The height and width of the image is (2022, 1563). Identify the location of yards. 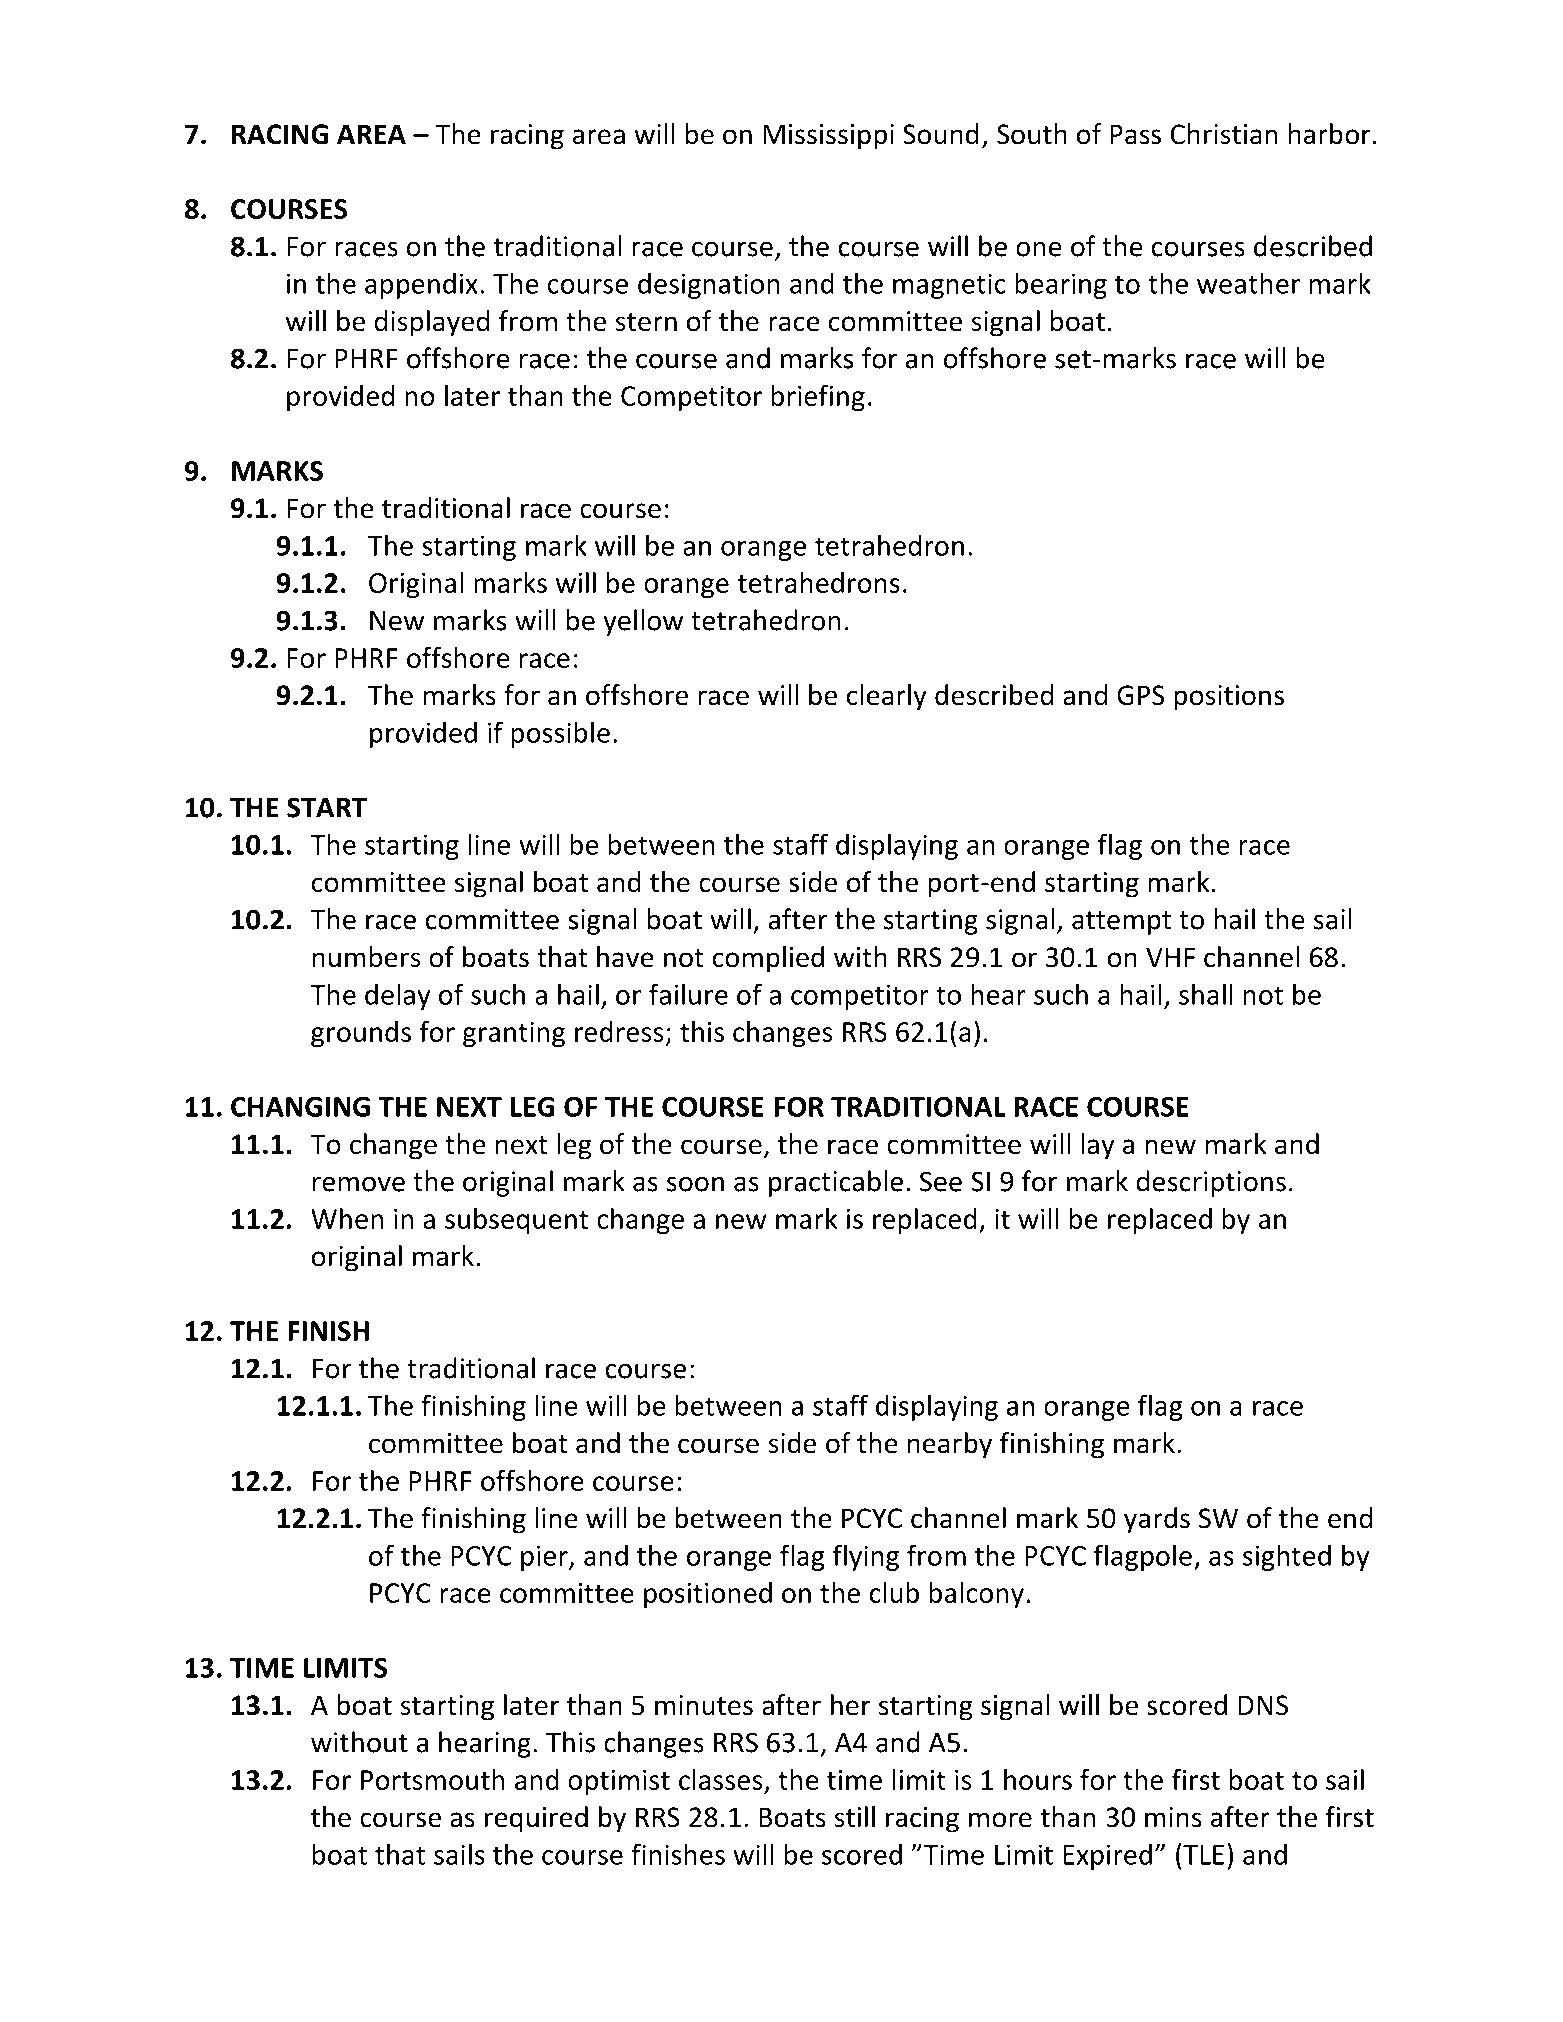
(1157, 1520).
